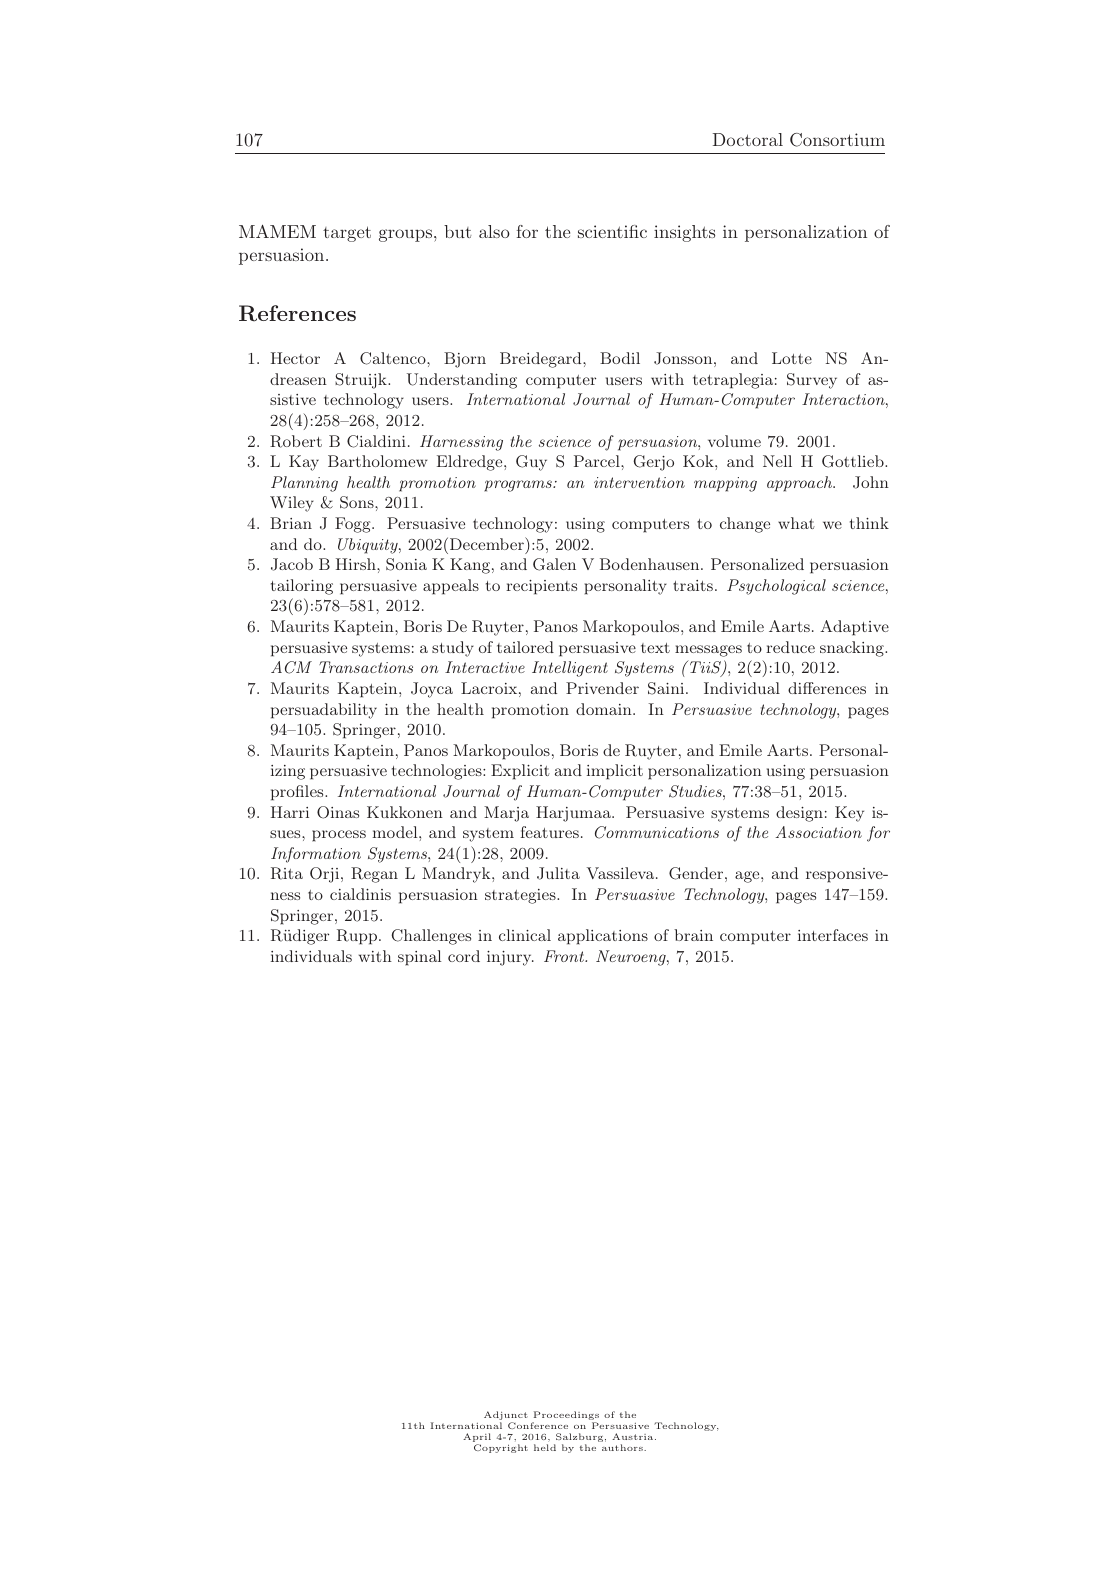  I want to click on Harjumaa, so click(574, 814).
